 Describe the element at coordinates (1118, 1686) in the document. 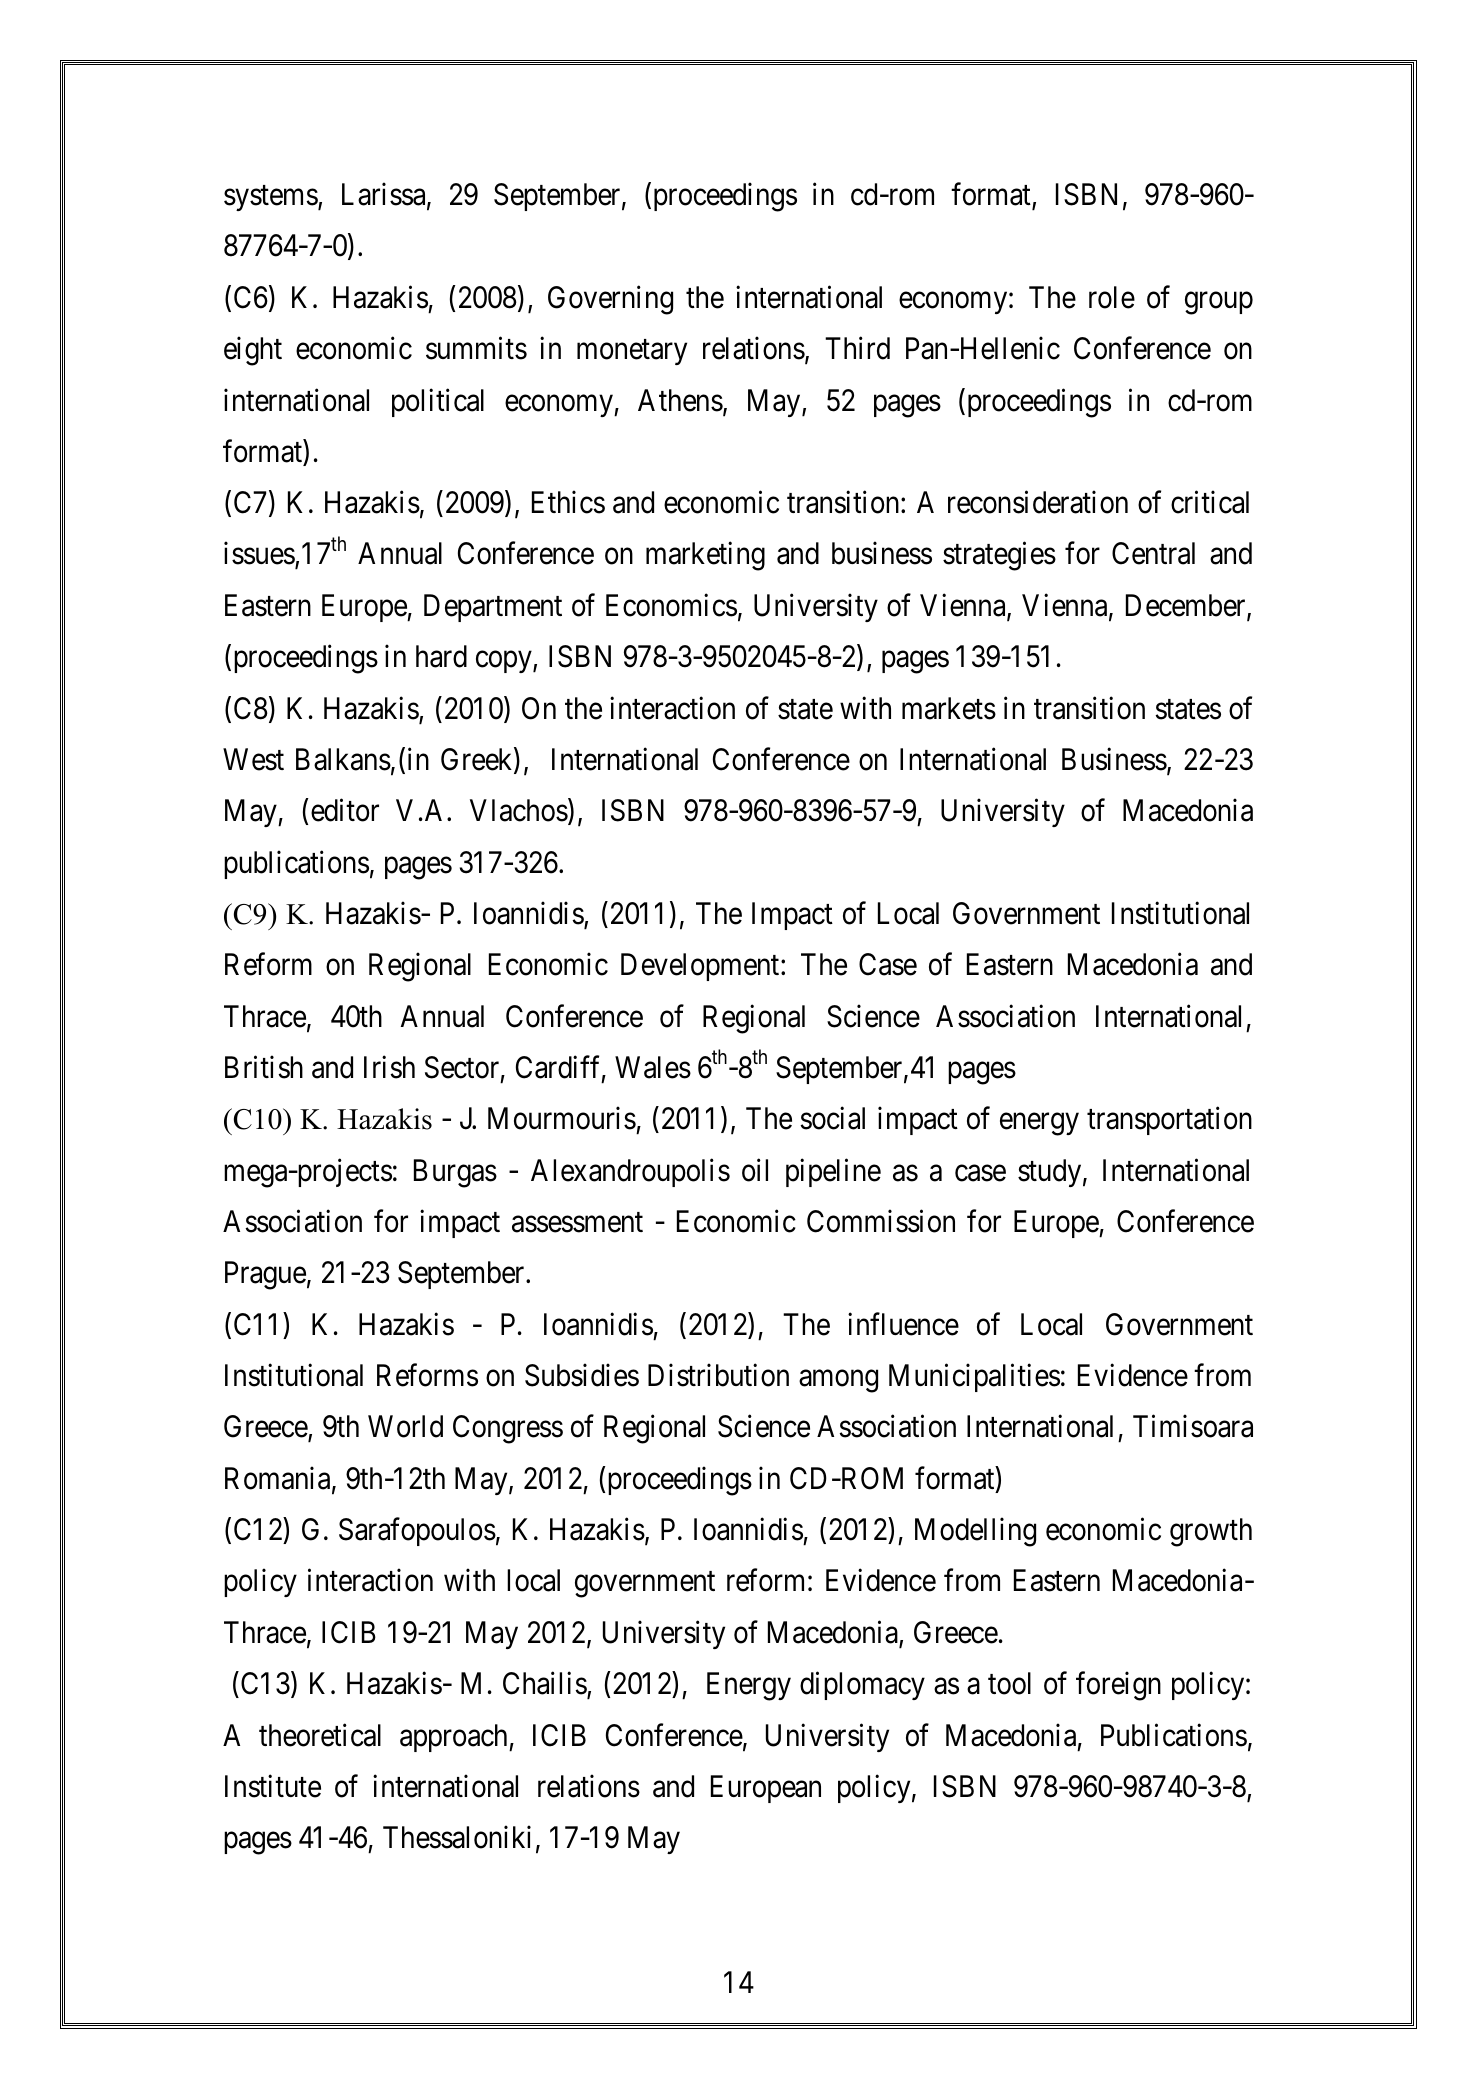

I see `foreign` at that location.
